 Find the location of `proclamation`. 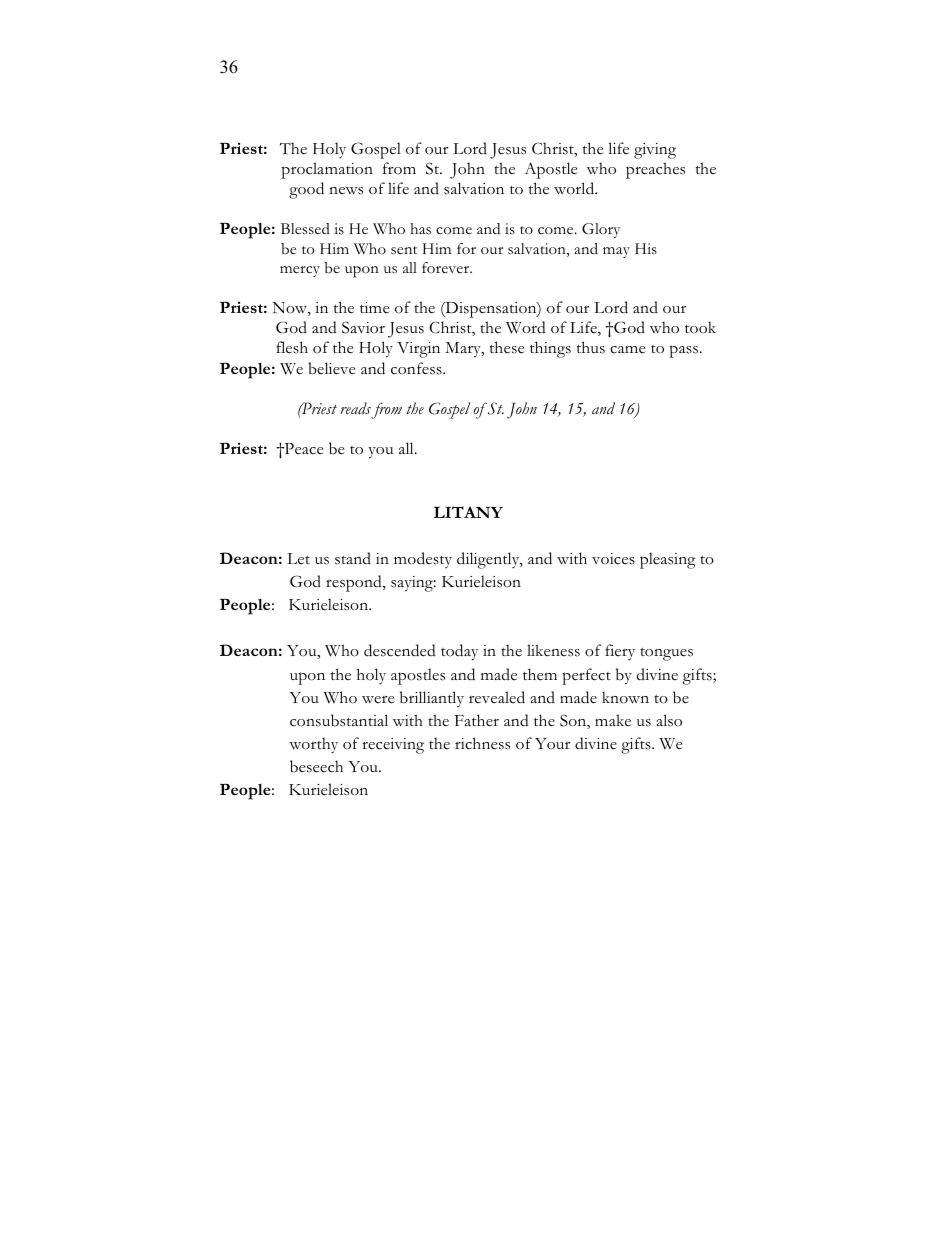

proclamation is located at coordinates (327, 170).
